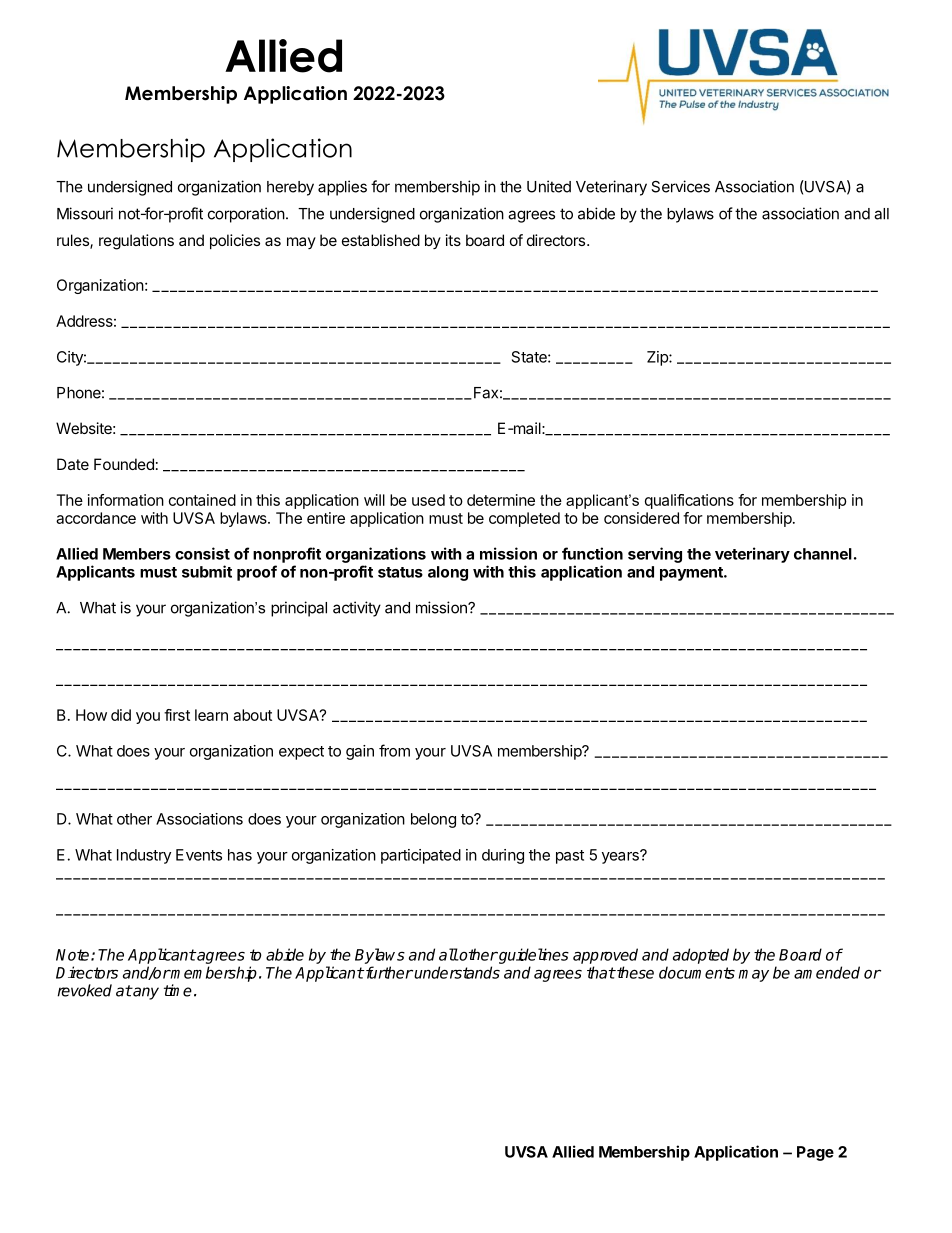  I want to click on used, so click(428, 500).
